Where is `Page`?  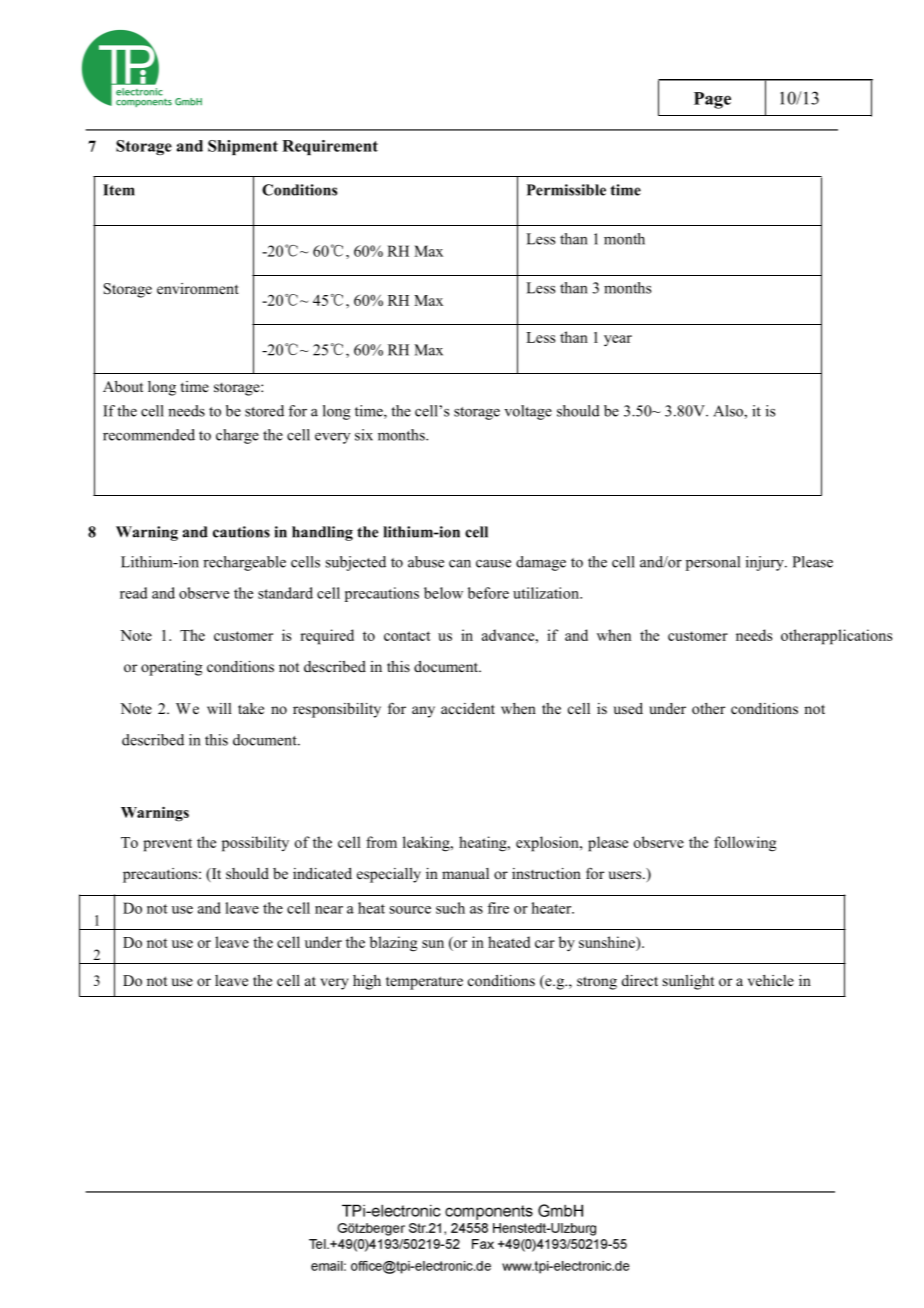
Page is located at coordinates (712, 100).
